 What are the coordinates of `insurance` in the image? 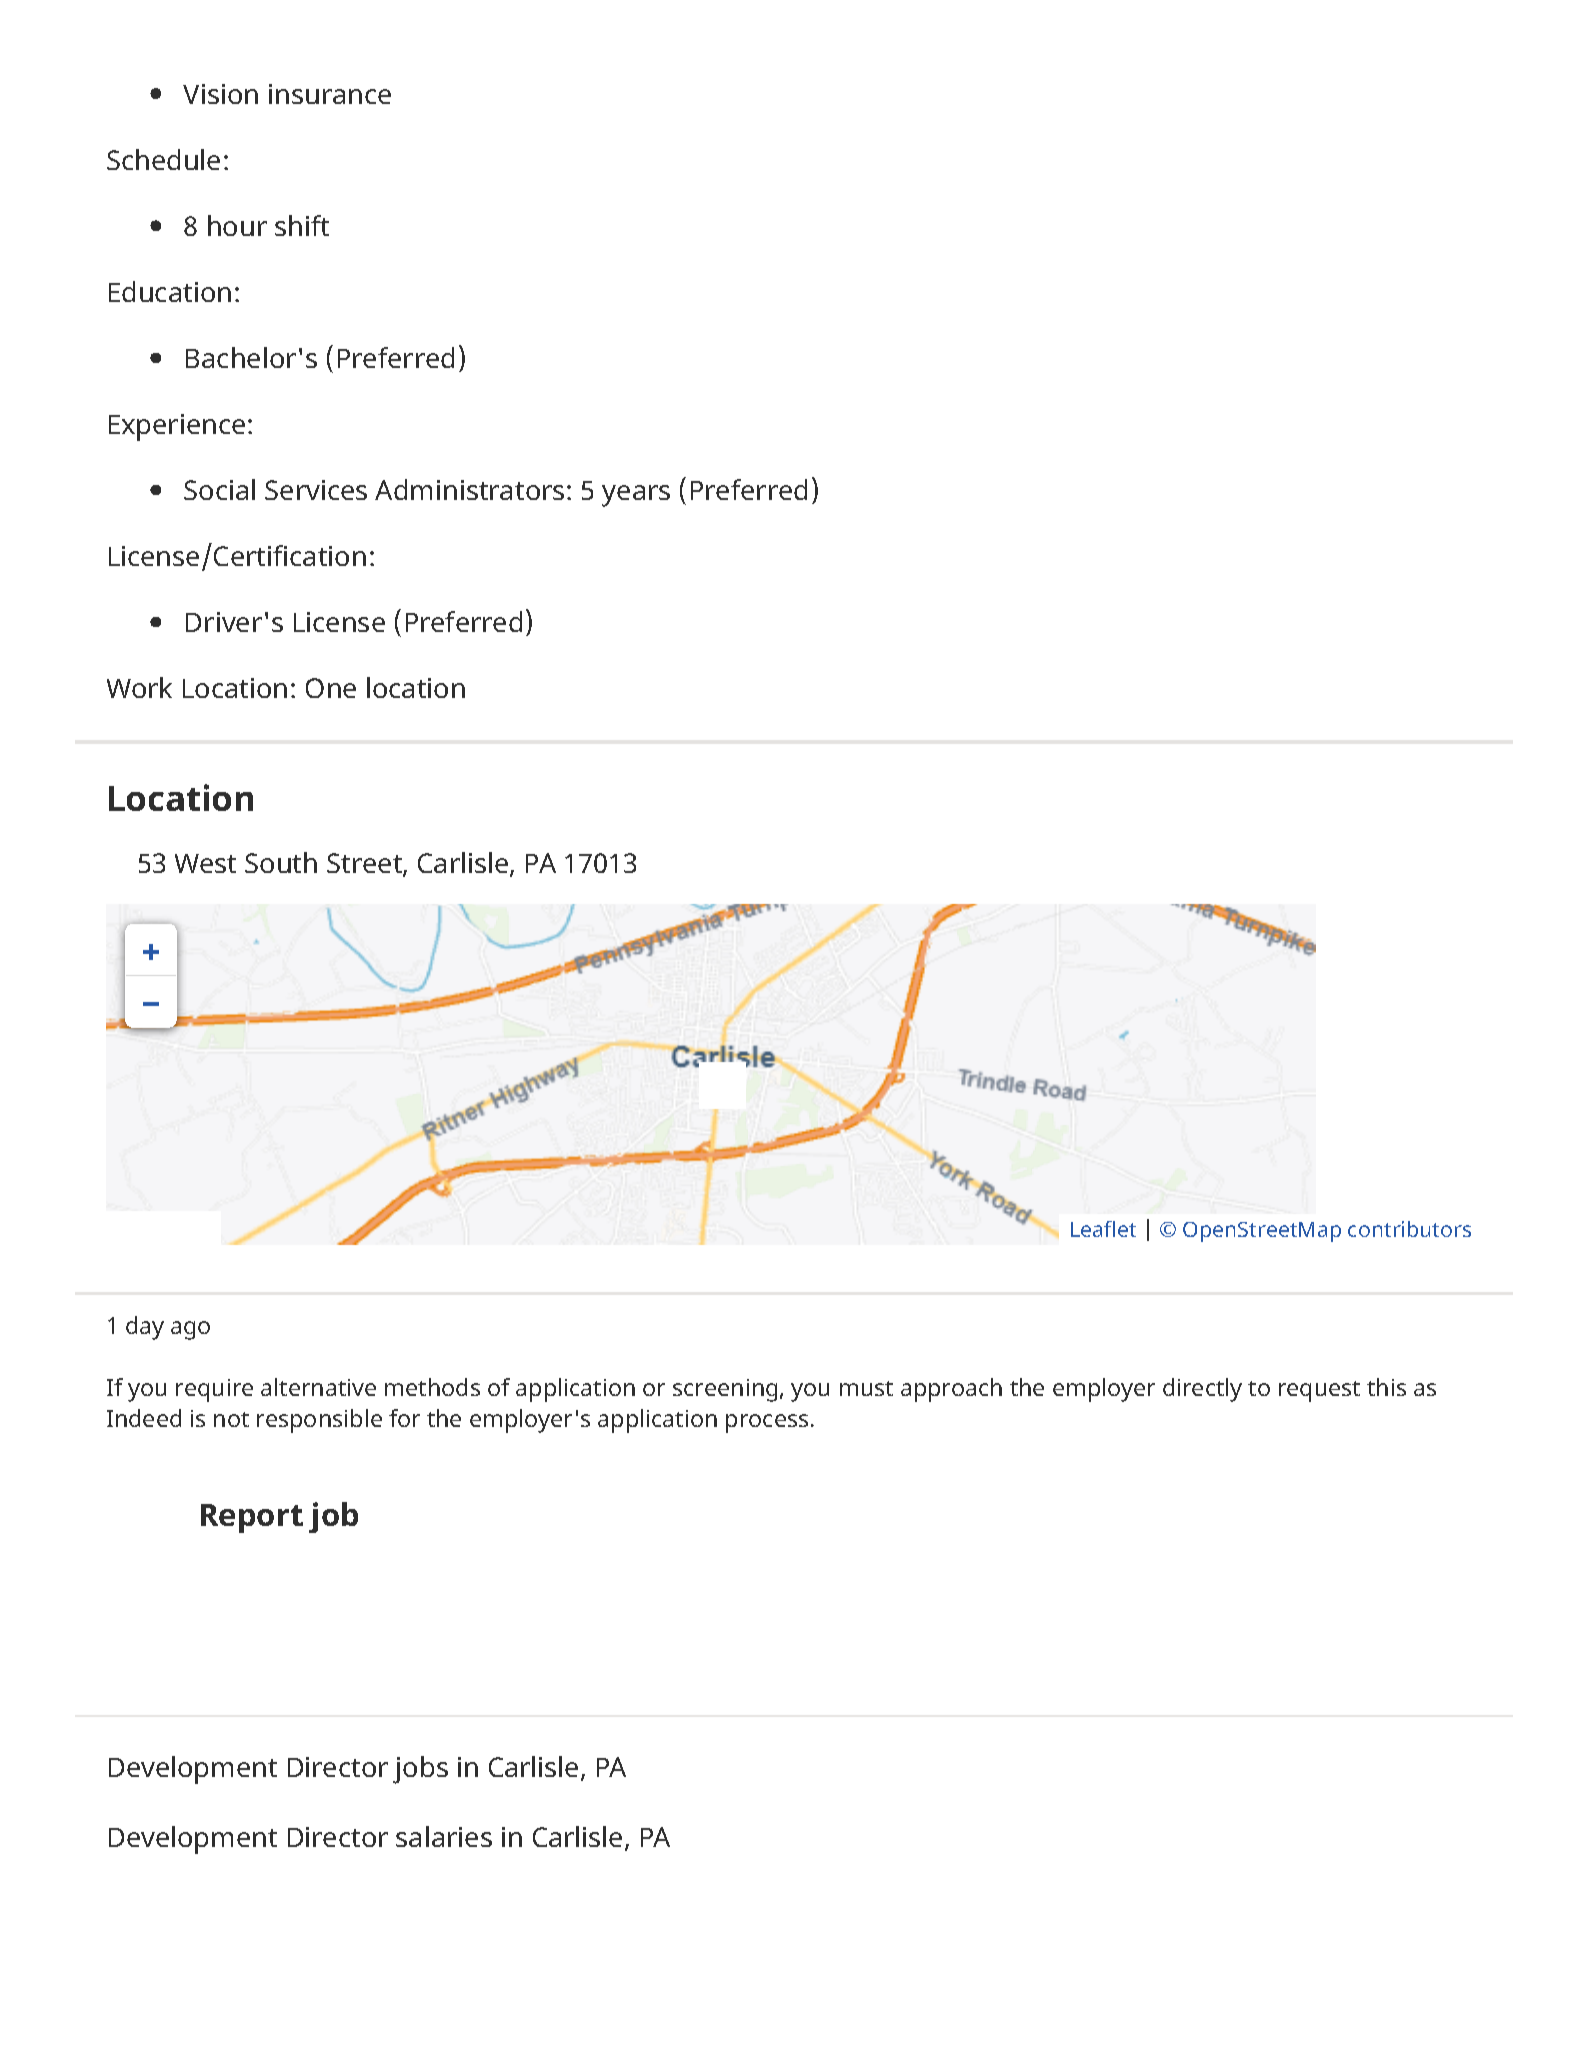 It's located at (330, 94).
